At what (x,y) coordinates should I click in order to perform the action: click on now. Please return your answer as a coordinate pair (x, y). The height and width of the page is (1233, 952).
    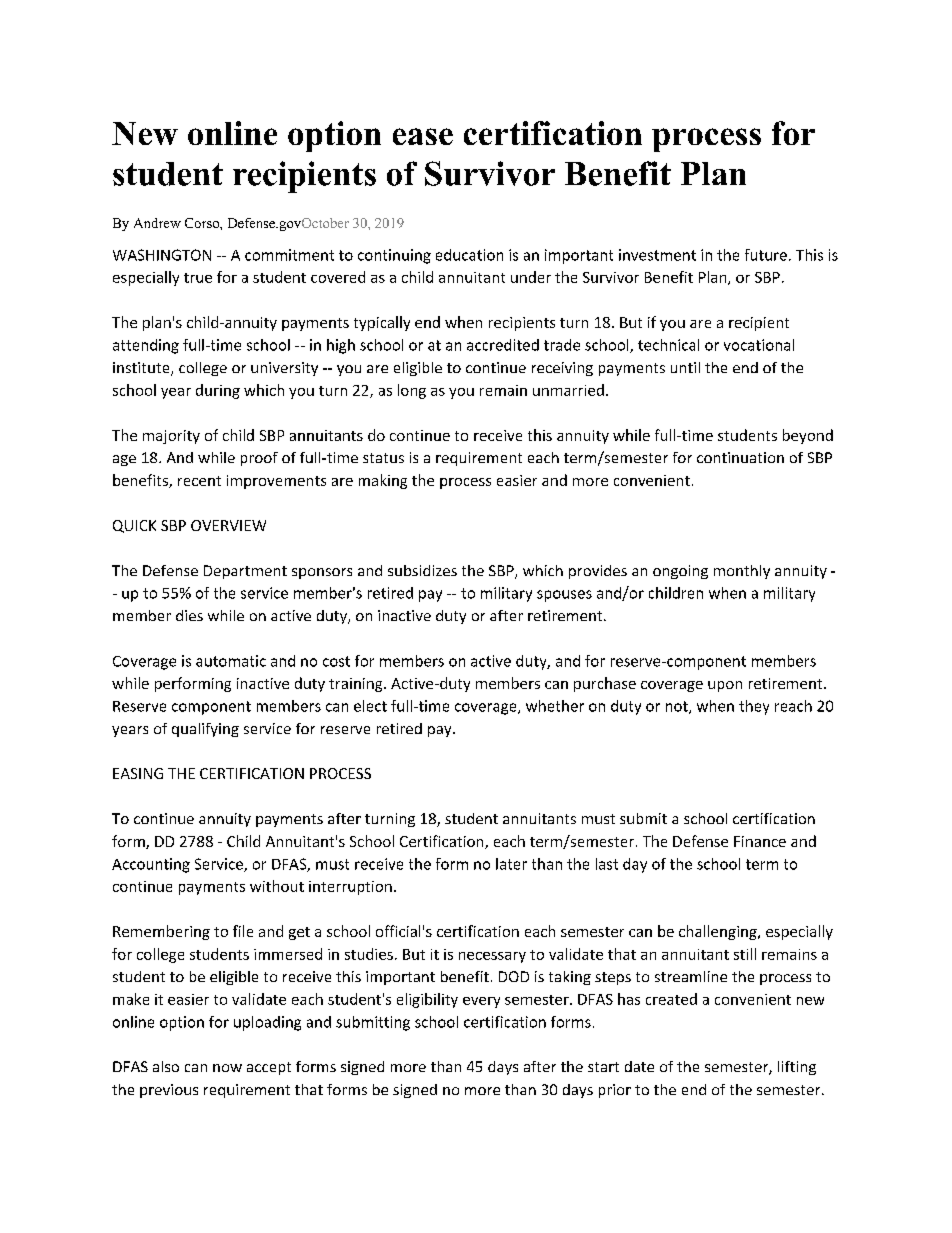
    Looking at the image, I should click on (227, 1068).
